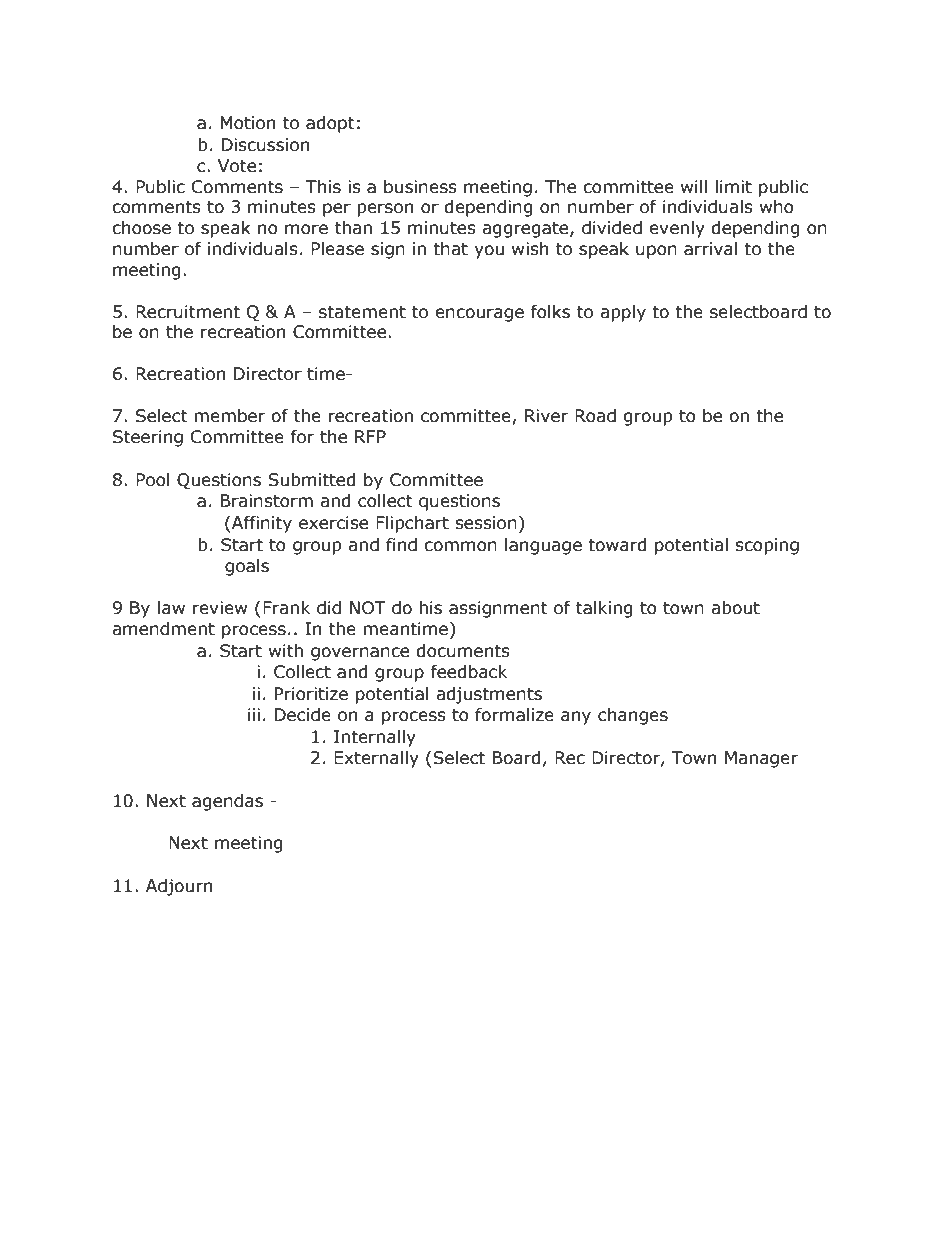 The image size is (952, 1233). I want to click on Externally, so click(376, 759).
